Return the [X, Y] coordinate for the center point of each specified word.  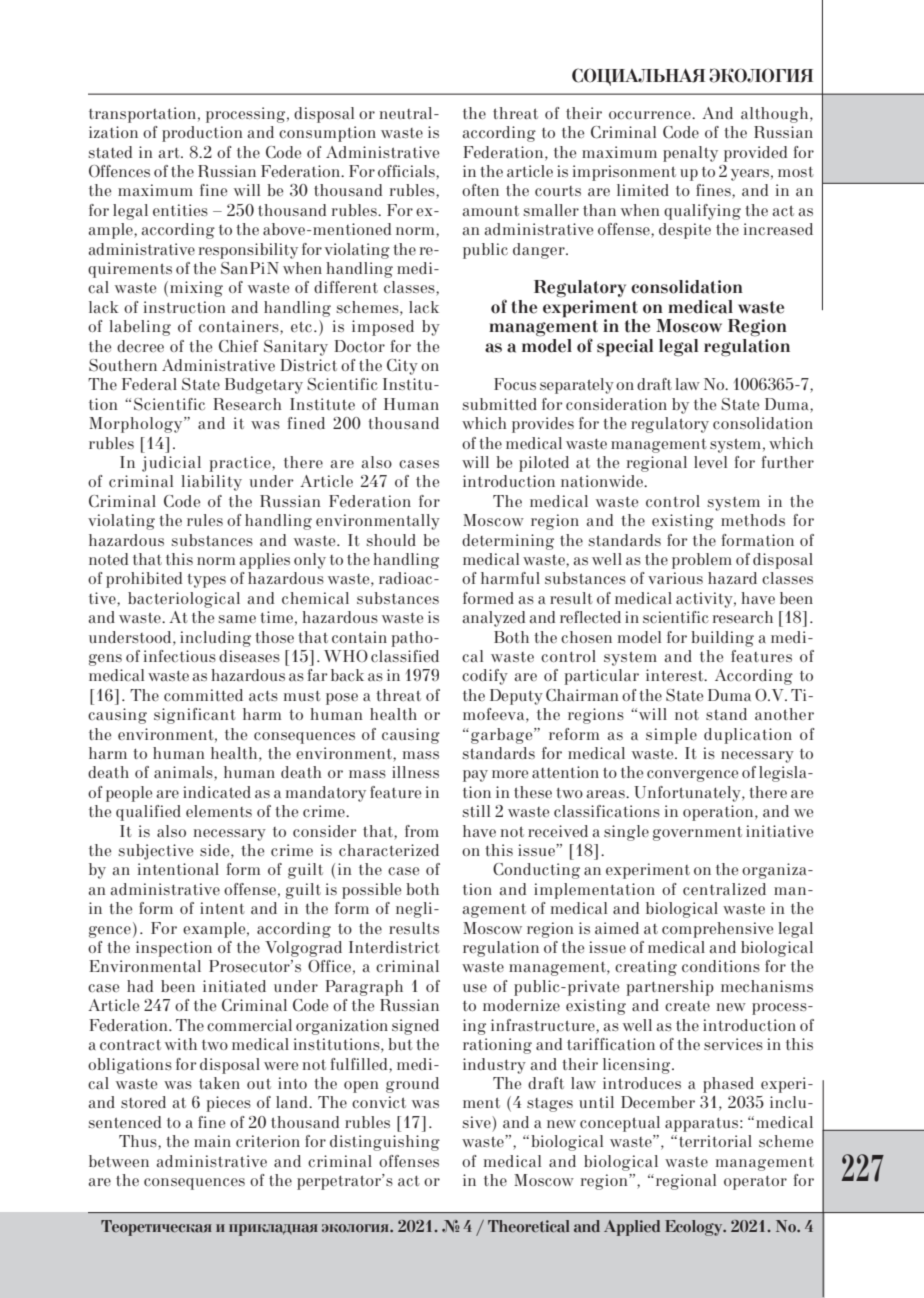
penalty [690, 154]
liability [211, 483]
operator [755, 1183]
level [710, 462]
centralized [724, 889]
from [422, 831]
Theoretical [529, 1226]
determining [508, 542]
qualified [148, 813]
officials [407, 172]
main [212, 1141]
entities [180, 210]
